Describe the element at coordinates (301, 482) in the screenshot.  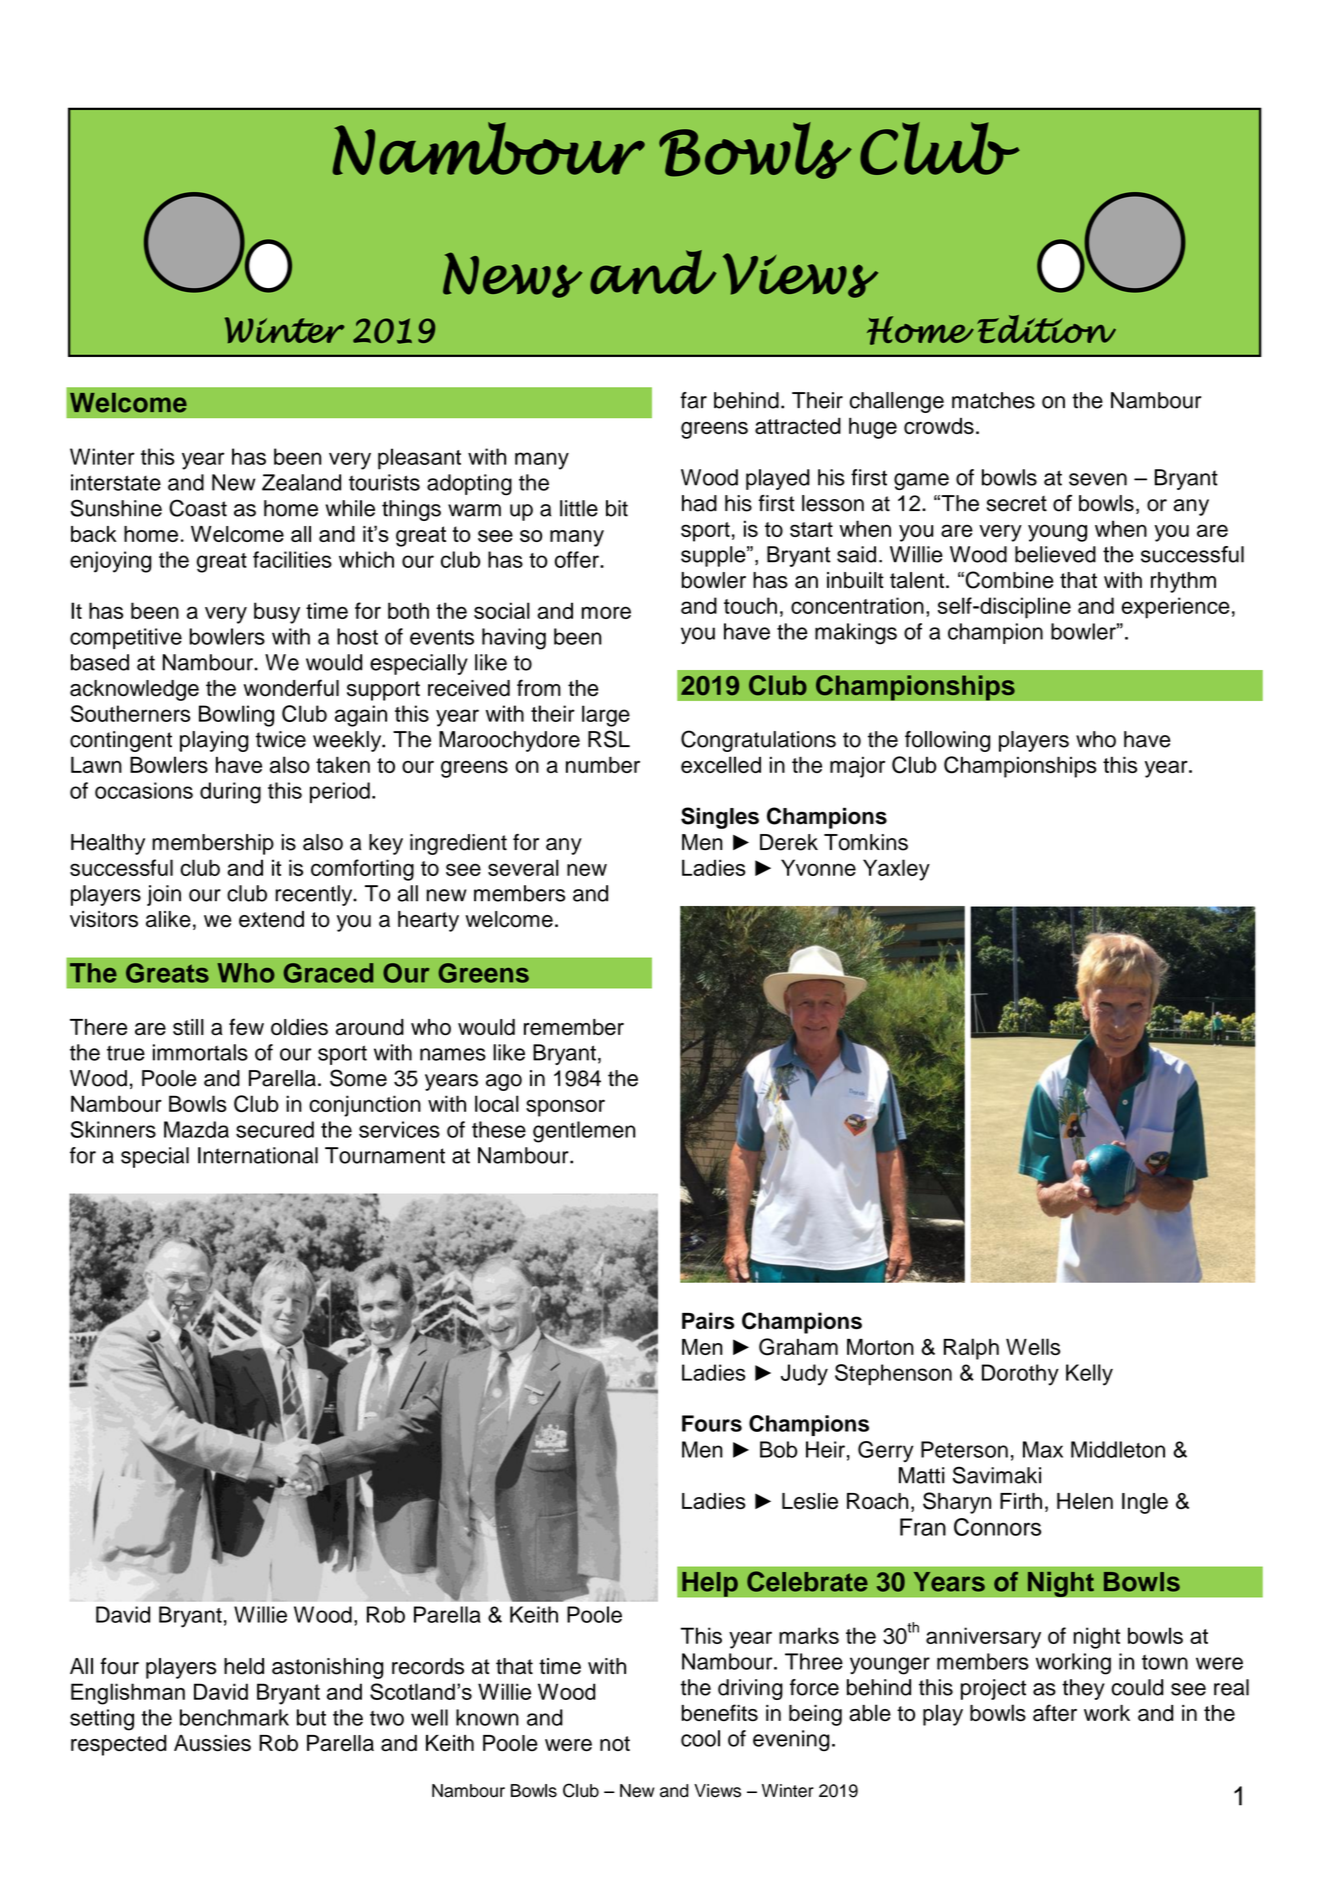
I see `Zealand` at that location.
